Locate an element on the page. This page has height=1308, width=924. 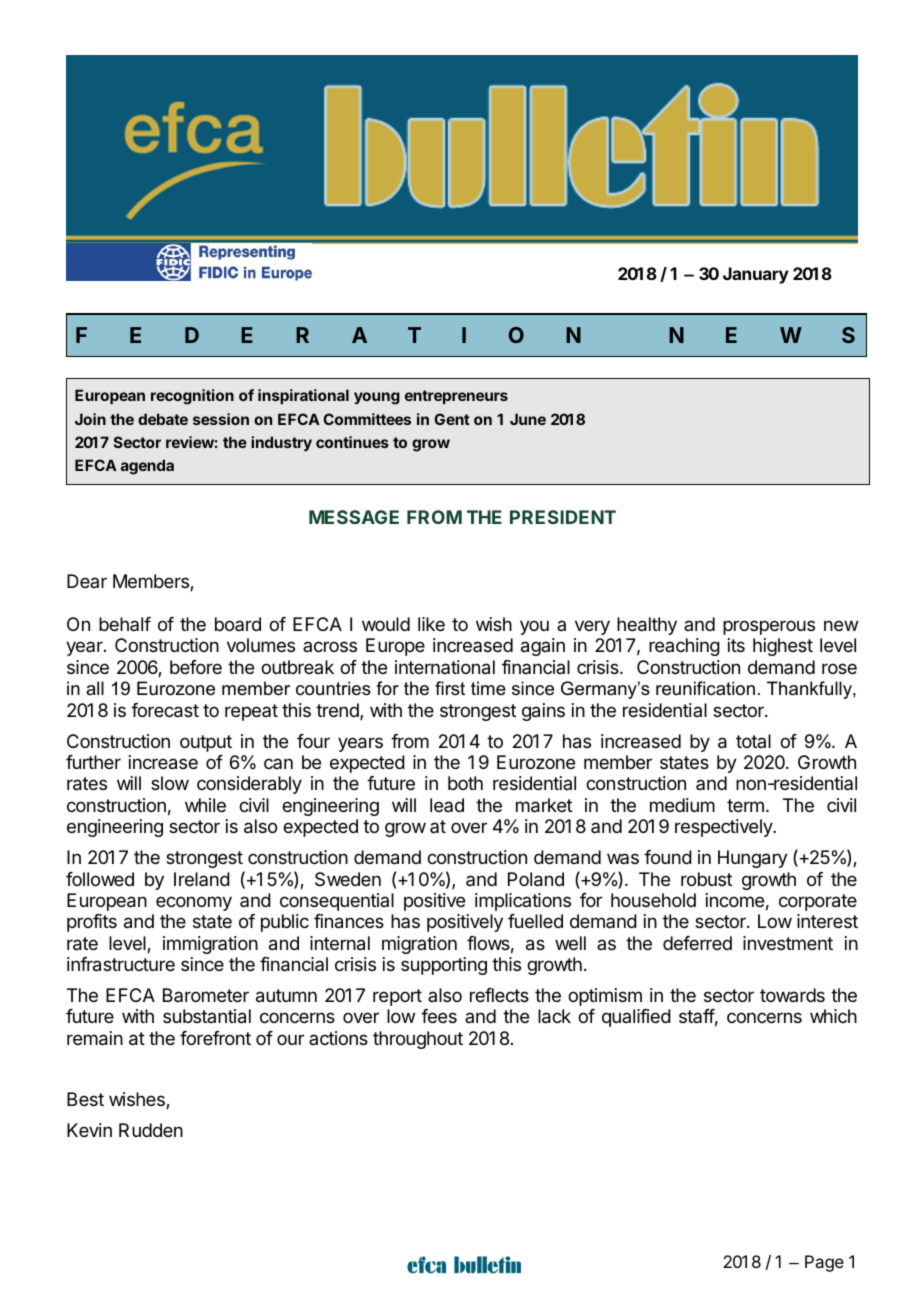
recognition is located at coordinates (192, 397).
